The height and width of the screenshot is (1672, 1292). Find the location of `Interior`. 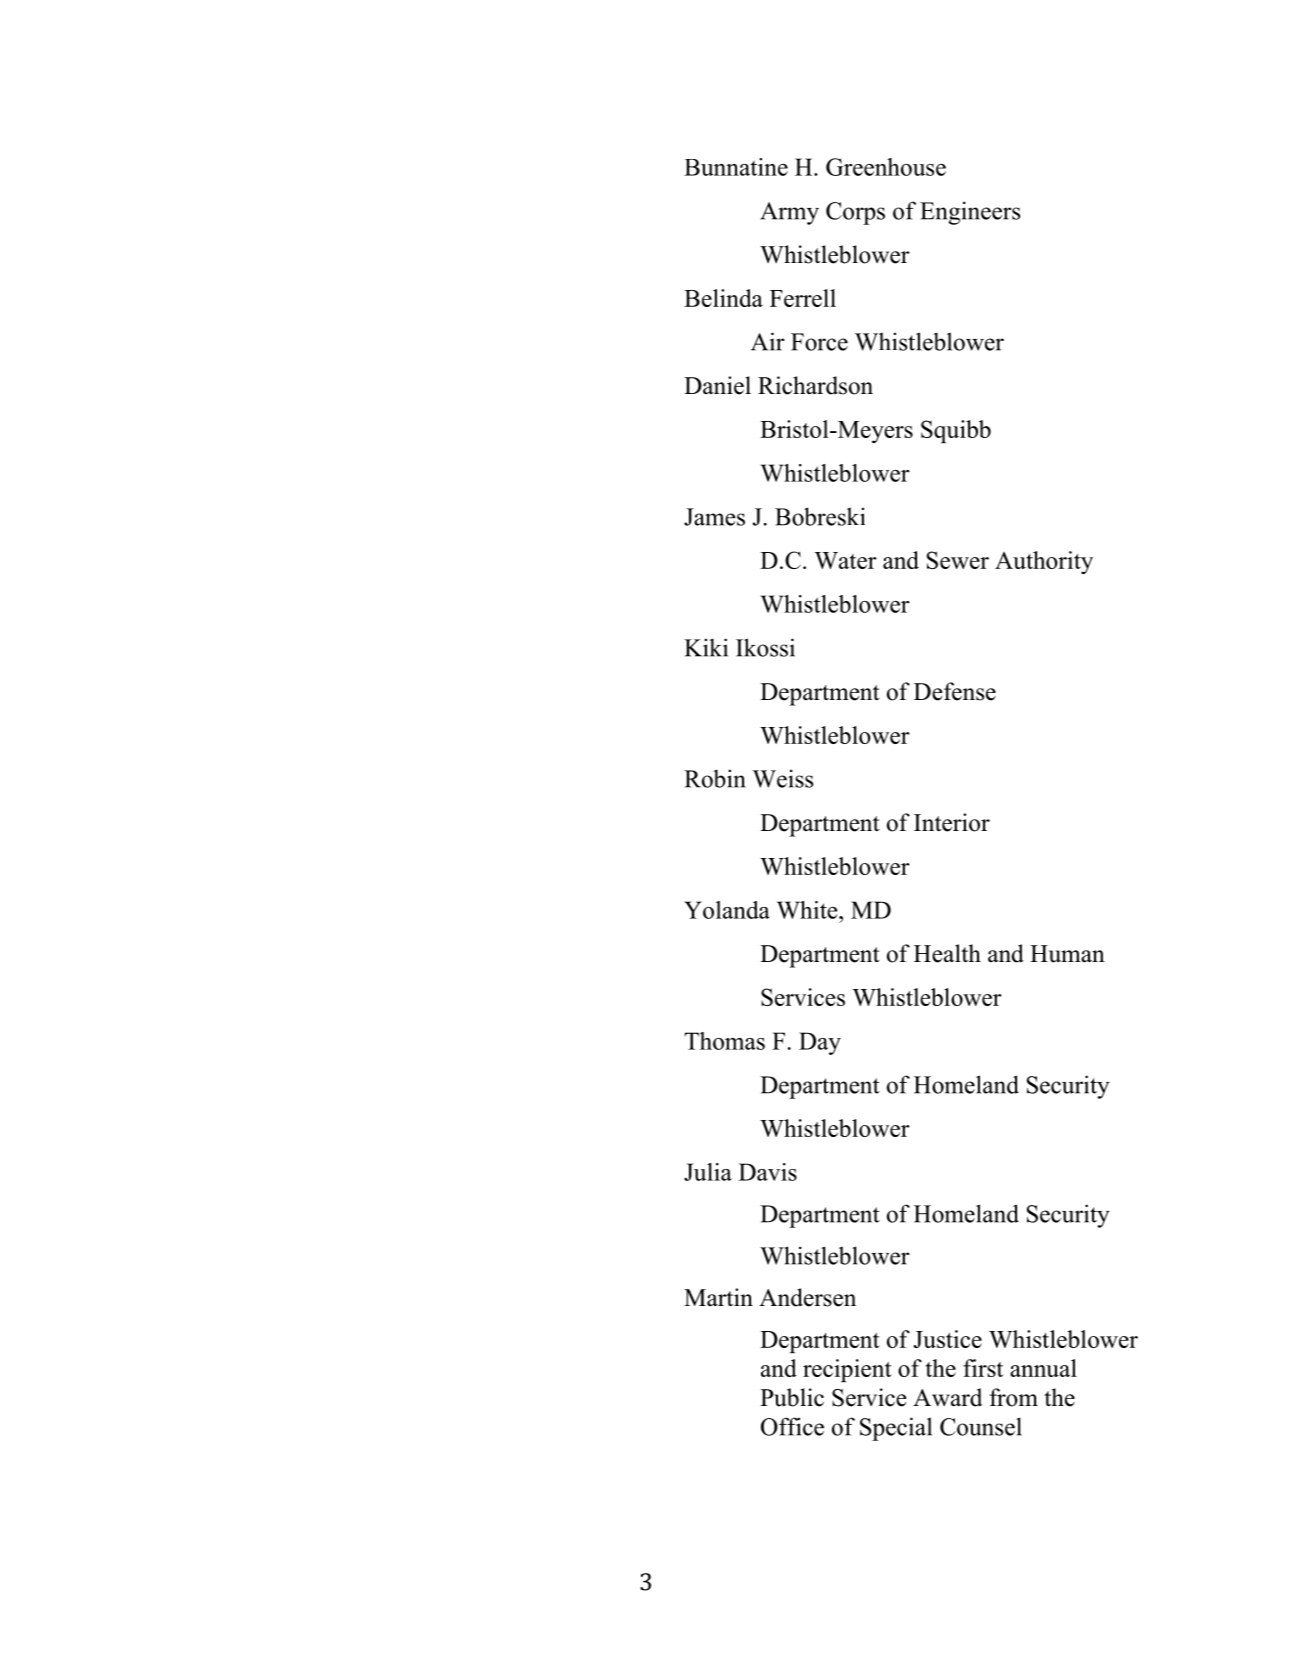

Interior is located at coordinates (952, 822).
